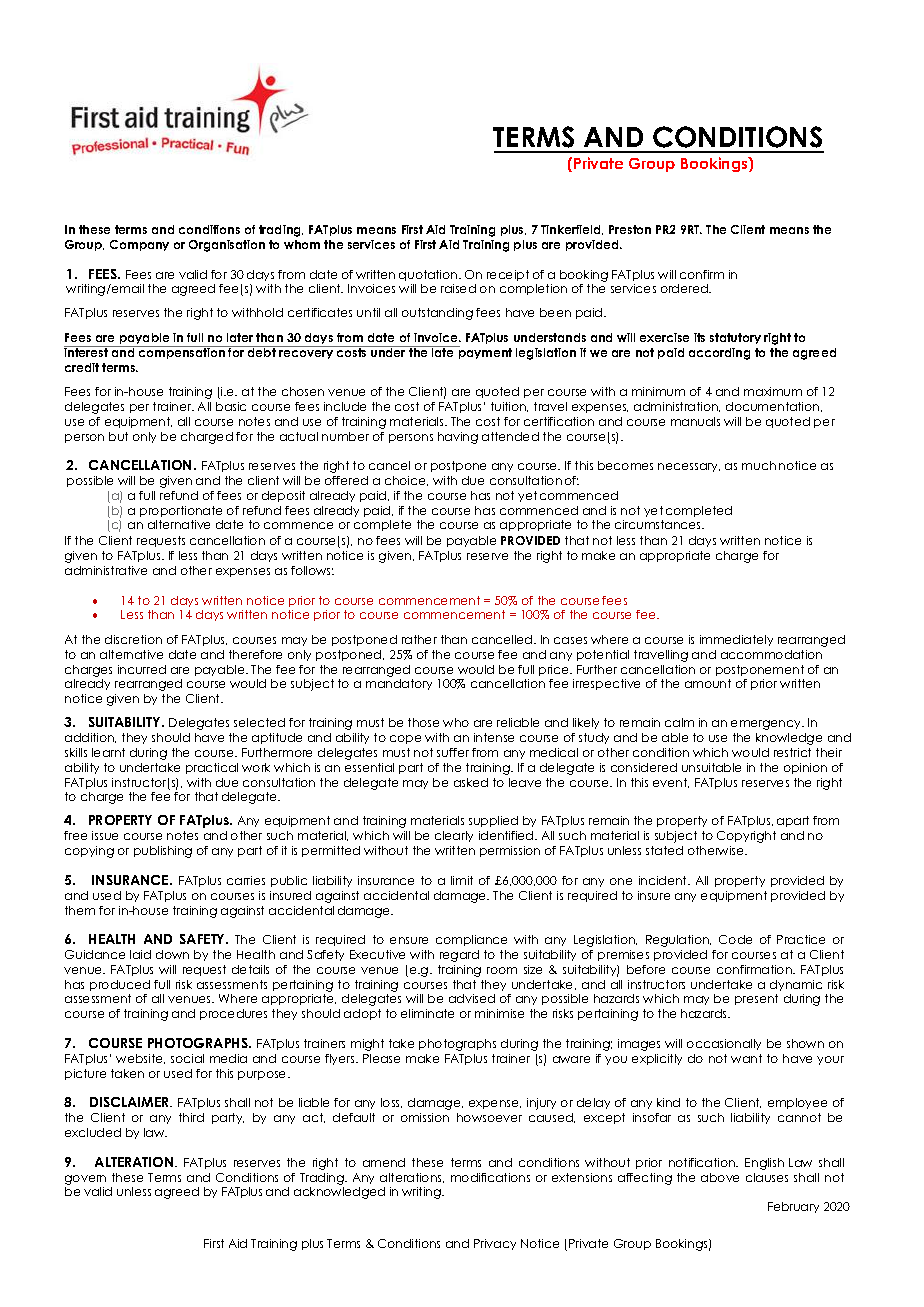  I want to click on Company, so click(139, 245).
